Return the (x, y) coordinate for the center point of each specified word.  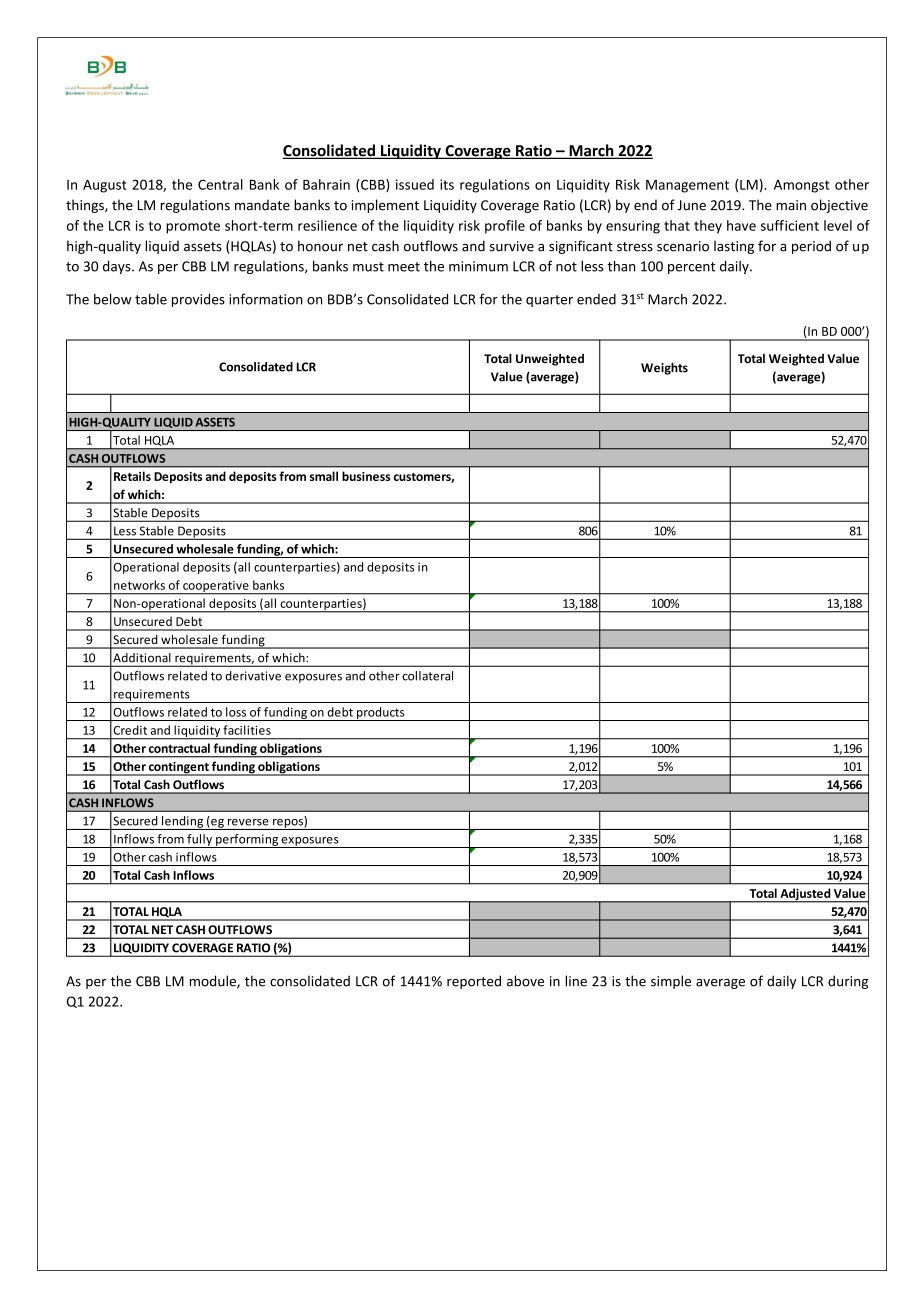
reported (474, 982)
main (791, 205)
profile (505, 227)
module (214, 982)
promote (193, 227)
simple (671, 982)
